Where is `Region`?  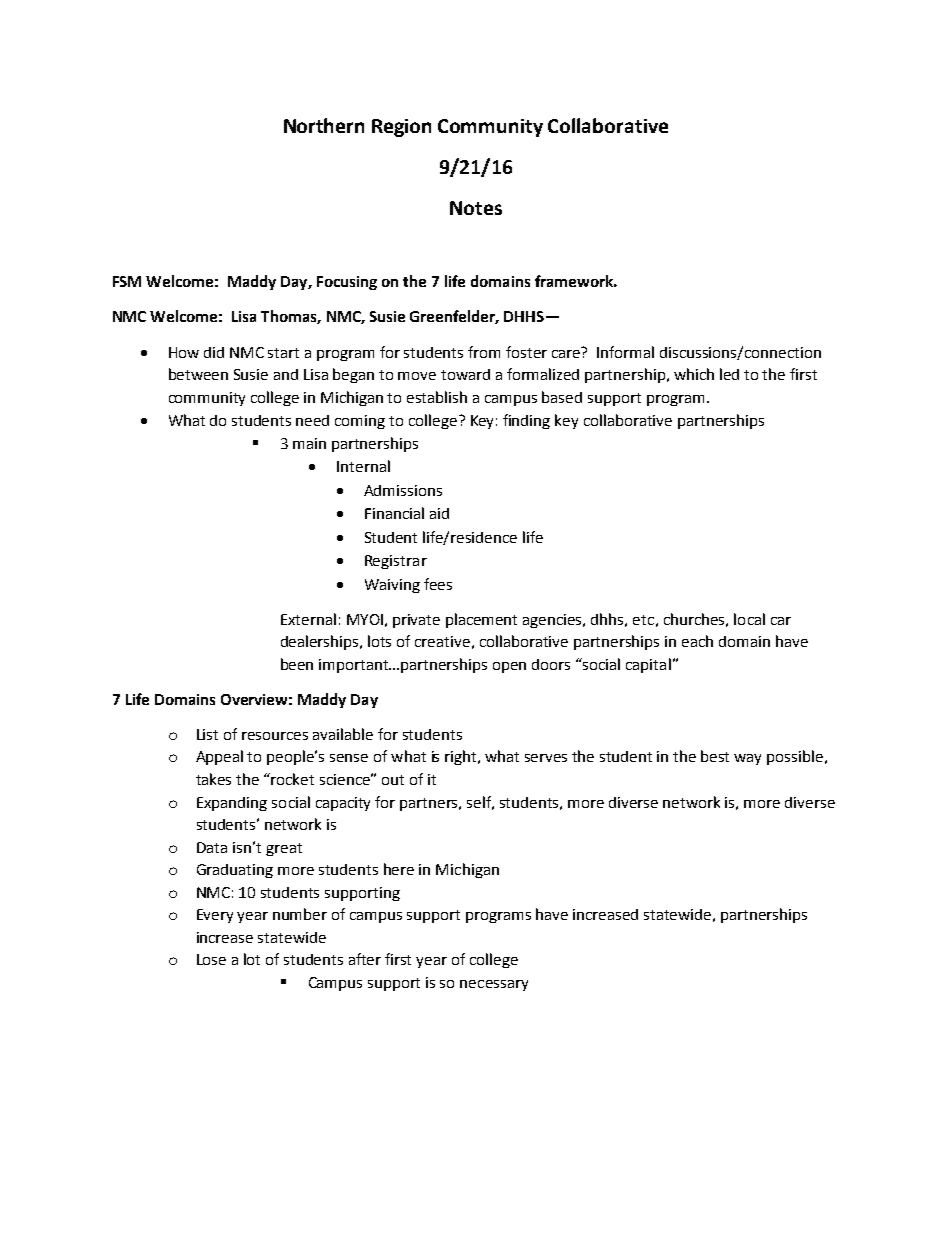 Region is located at coordinates (401, 128).
